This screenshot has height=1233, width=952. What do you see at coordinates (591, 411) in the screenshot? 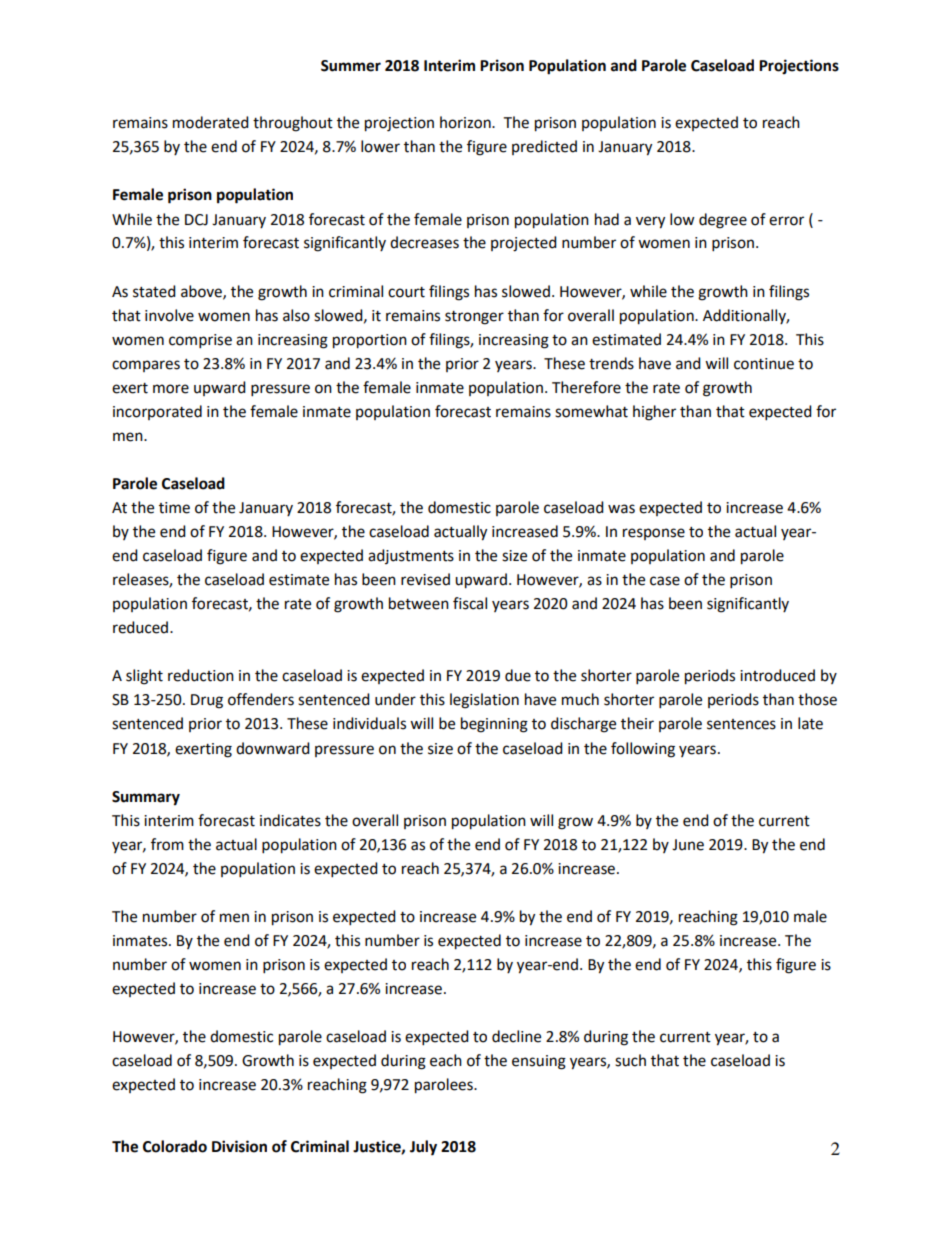
I see `somewhat` at bounding box center [591, 411].
